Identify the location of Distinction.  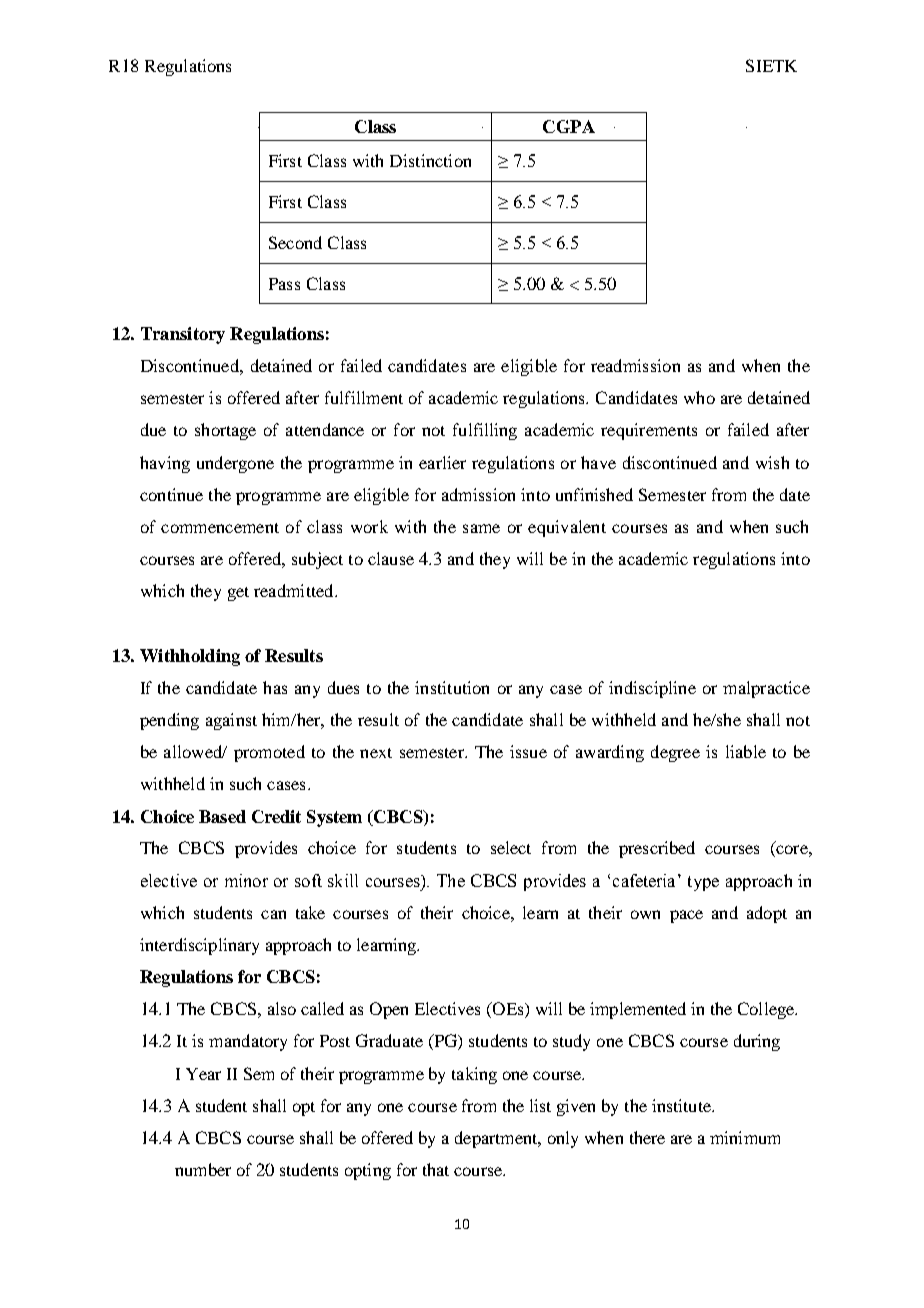
(430, 160).
